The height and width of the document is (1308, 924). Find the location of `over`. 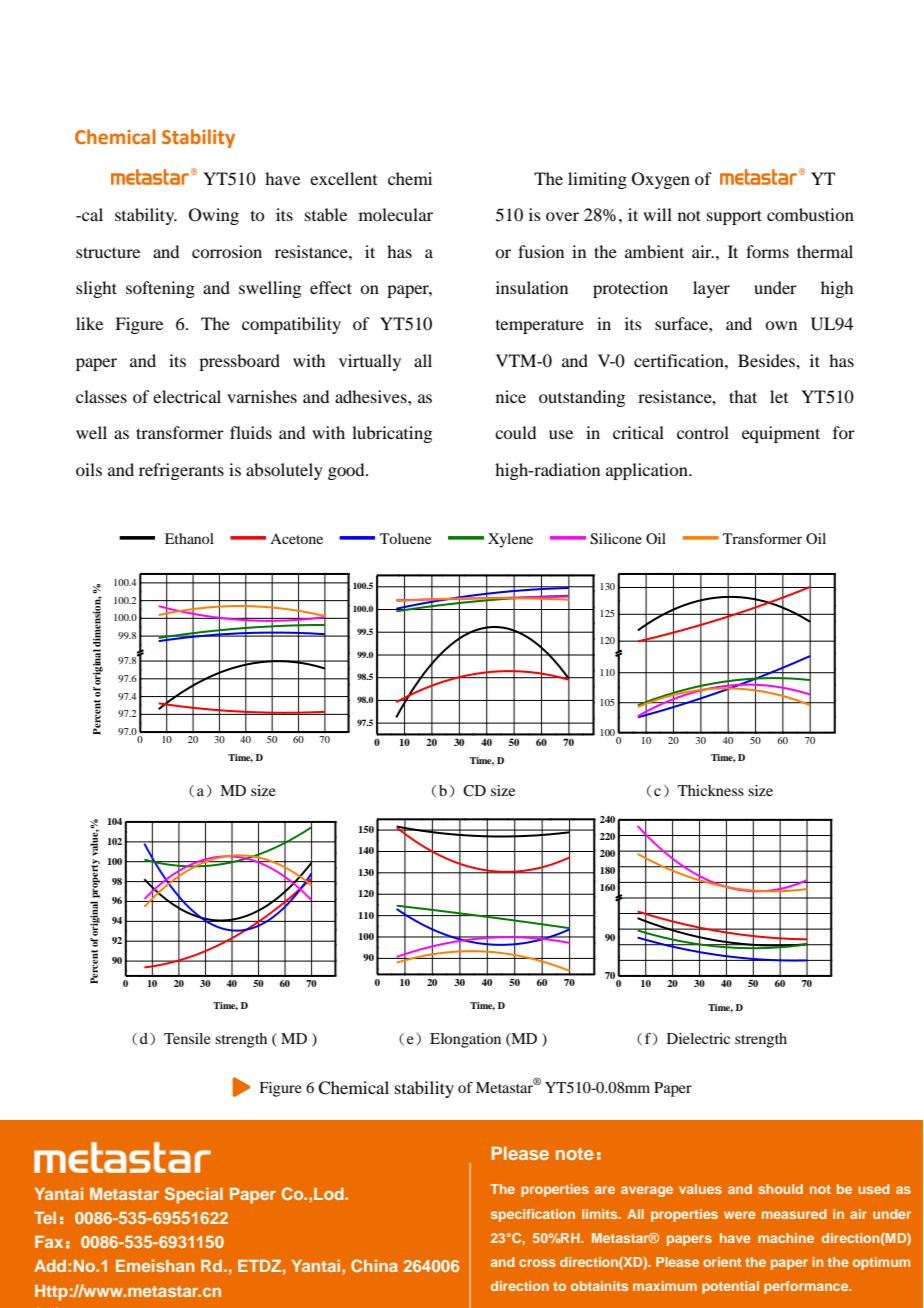

over is located at coordinates (562, 216).
